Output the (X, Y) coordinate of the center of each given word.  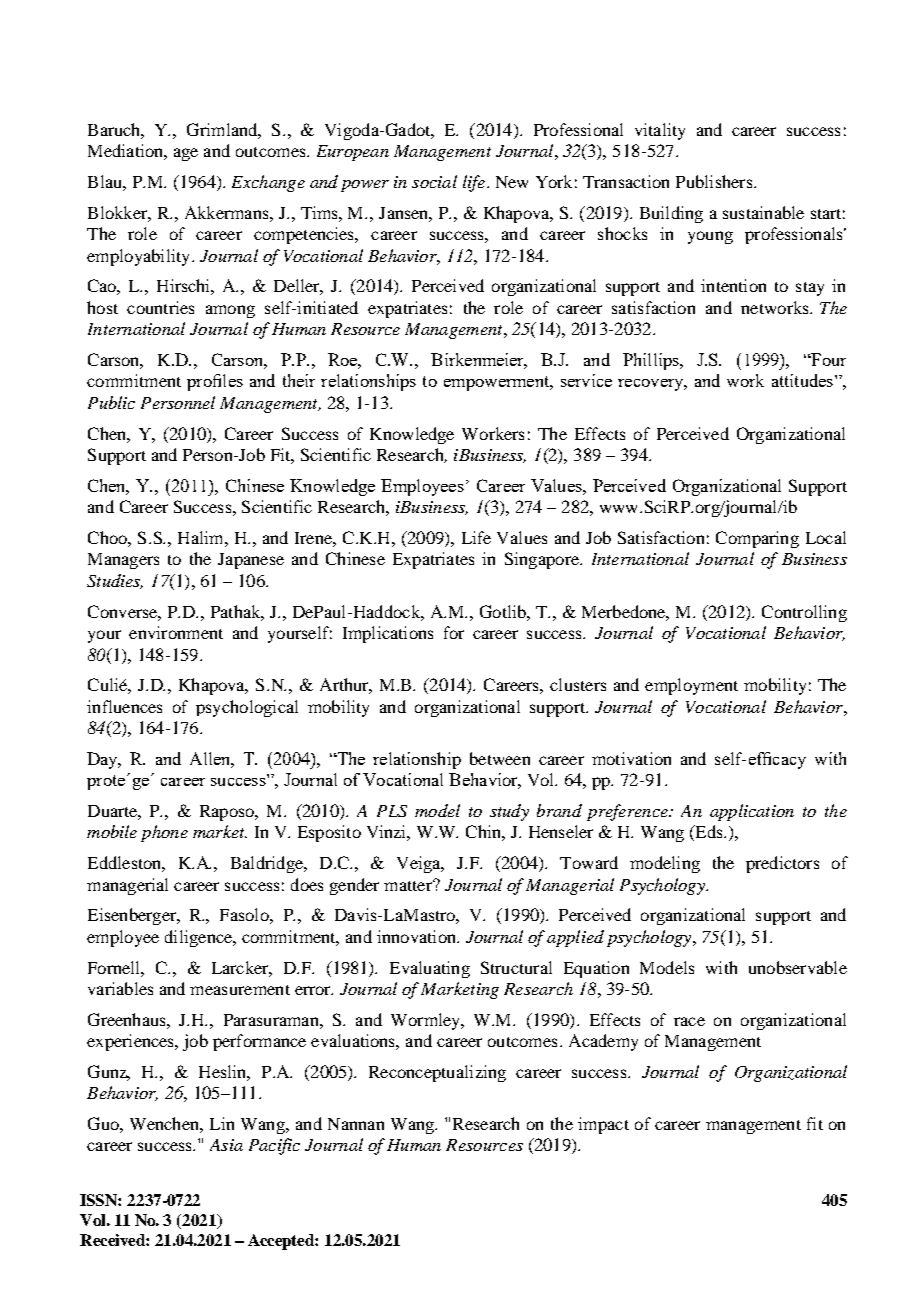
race (689, 1021)
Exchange (268, 183)
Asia (226, 1145)
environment (176, 632)
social (434, 181)
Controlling (804, 613)
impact (603, 1125)
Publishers (715, 181)
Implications (388, 634)
